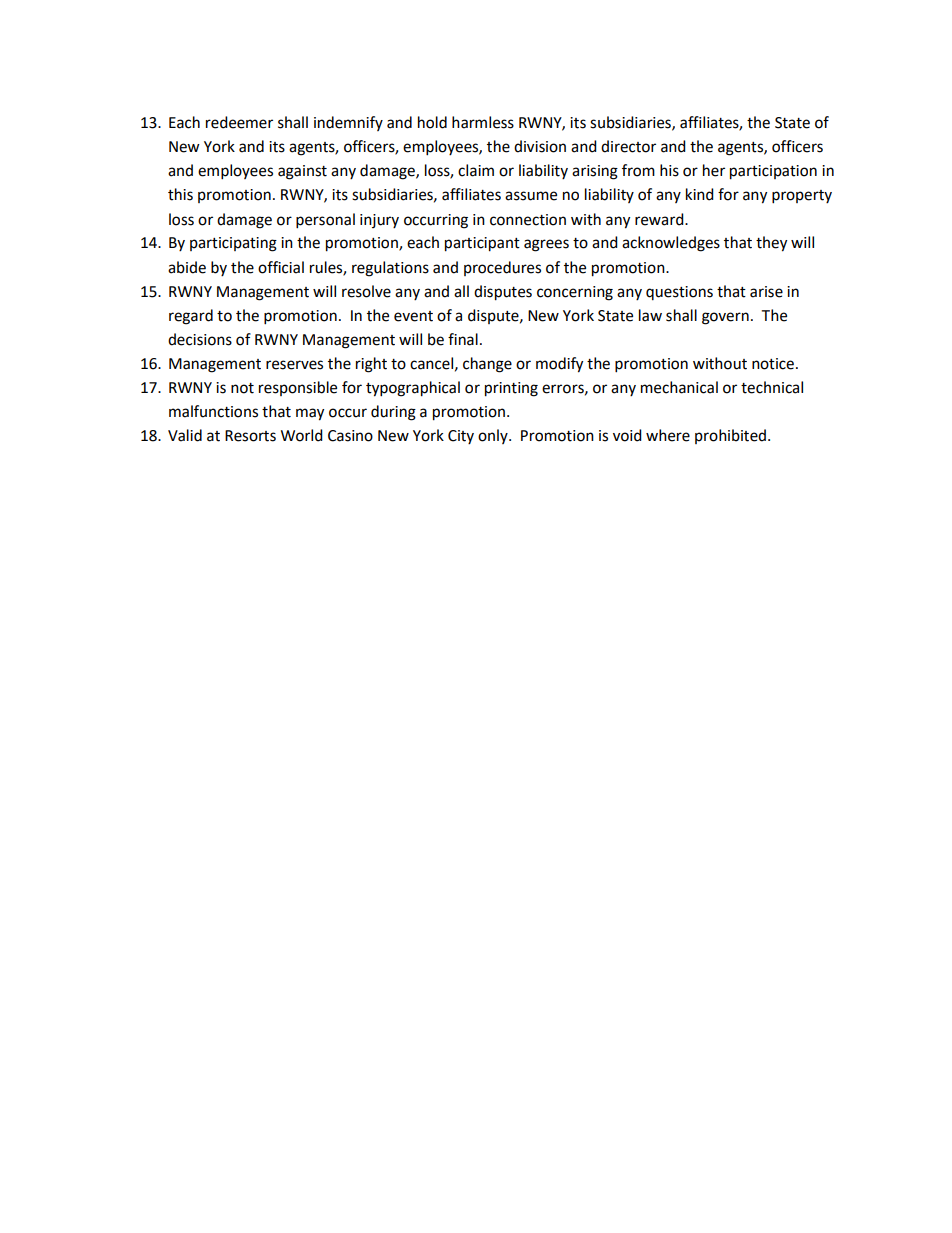 The height and width of the screenshot is (1233, 952). I want to click on change, so click(487, 365).
